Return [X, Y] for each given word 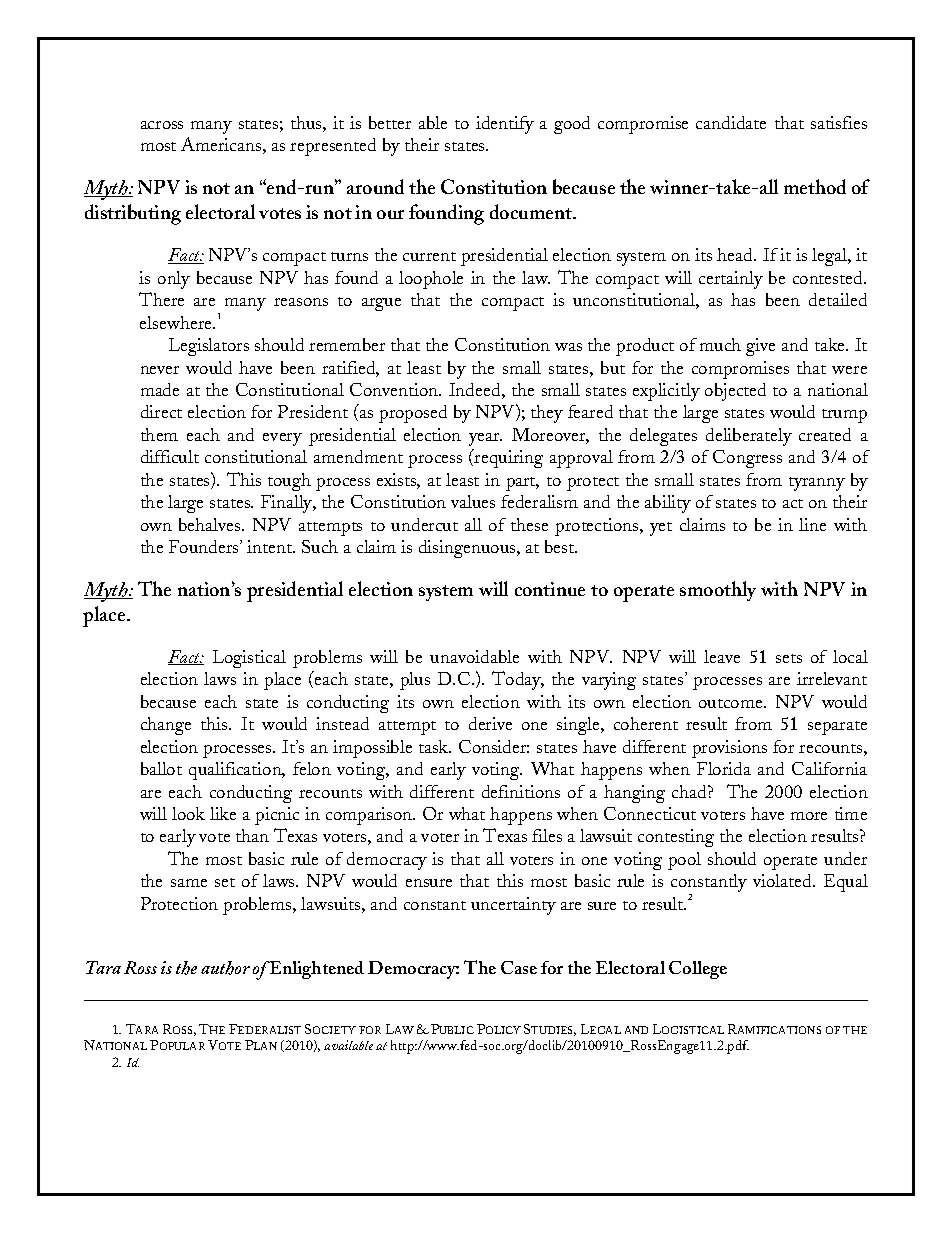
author [225, 968]
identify [505, 125]
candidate [731, 122]
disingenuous [468, 549]
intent [271, 546]
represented [333, 147]
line [812, 524]
